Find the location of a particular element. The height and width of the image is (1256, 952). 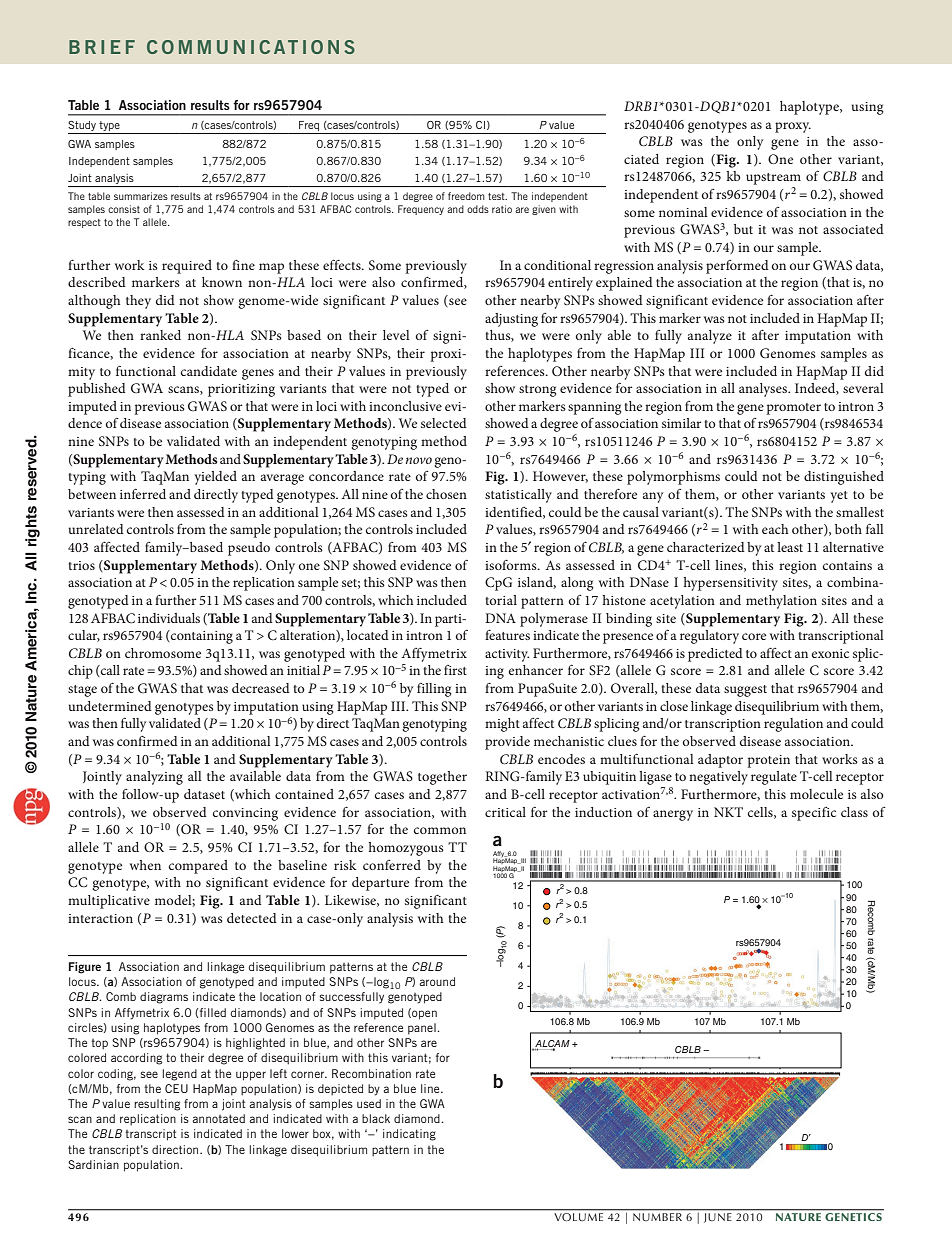

suggest is located at coordinates (745, 691).
